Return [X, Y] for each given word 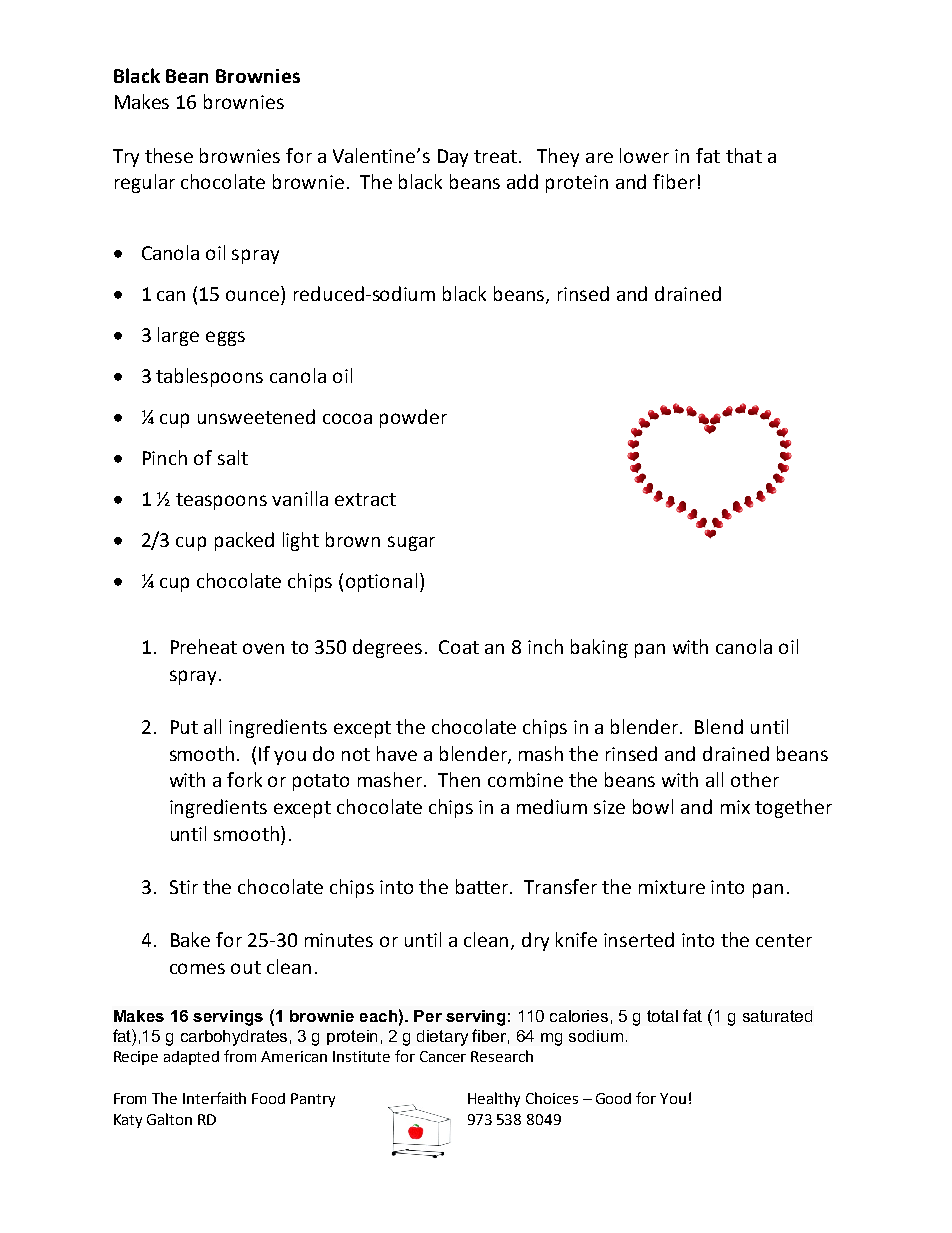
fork [244, 779]
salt [233, 457]
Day [453, 158]
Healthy [494, 1099]
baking [599, 648]
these [169, 155]
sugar [411, 543]
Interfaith [214, 1098]
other [755, 779]
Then [459, 779]
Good [613, 1098]
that [744, 155]
